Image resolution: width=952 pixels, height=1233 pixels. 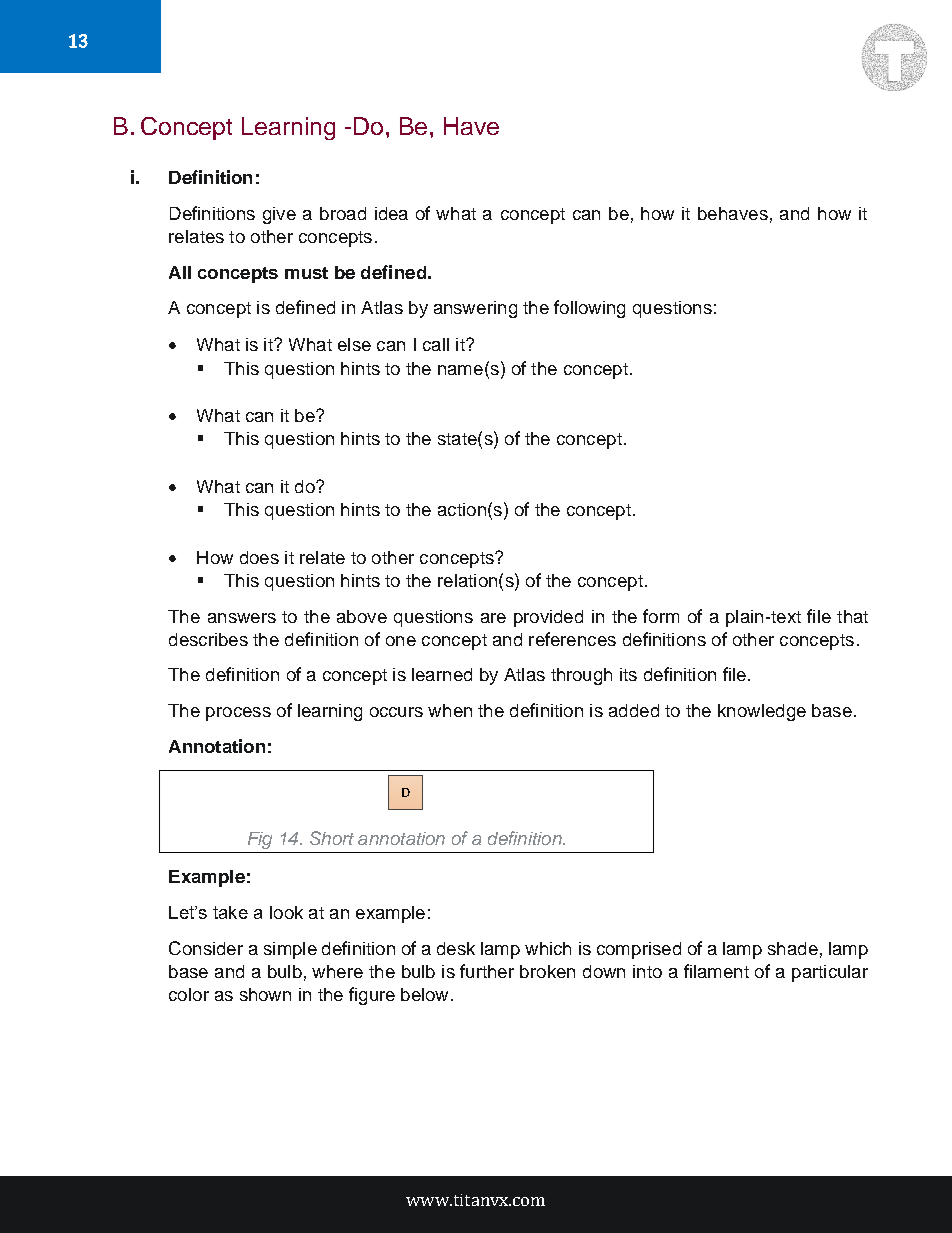 What do you see at coordinates (589, 309) in the image?
I see `following` at bounding box center [589, 309].
